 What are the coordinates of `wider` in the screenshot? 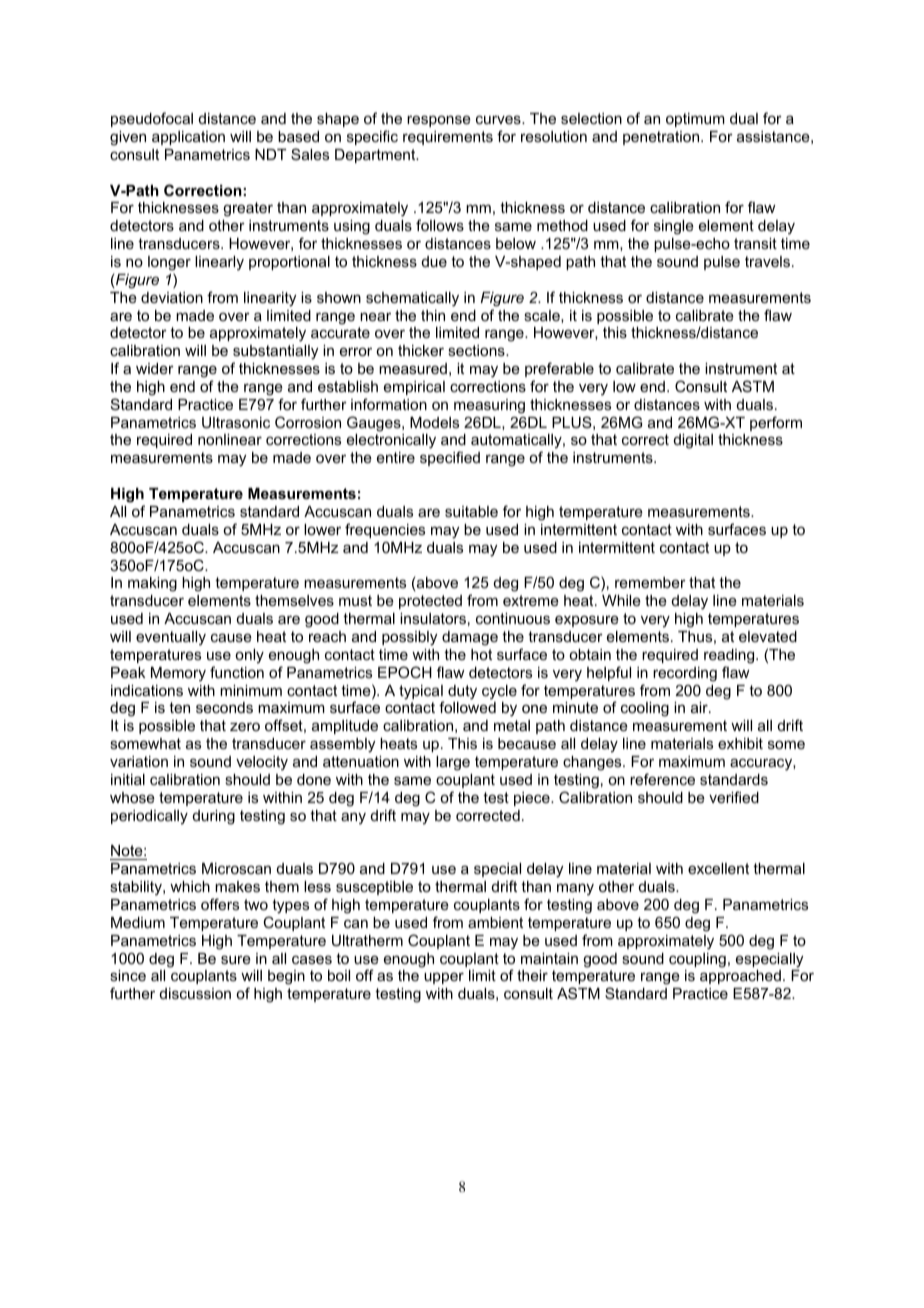 It's located at (155, 368).
